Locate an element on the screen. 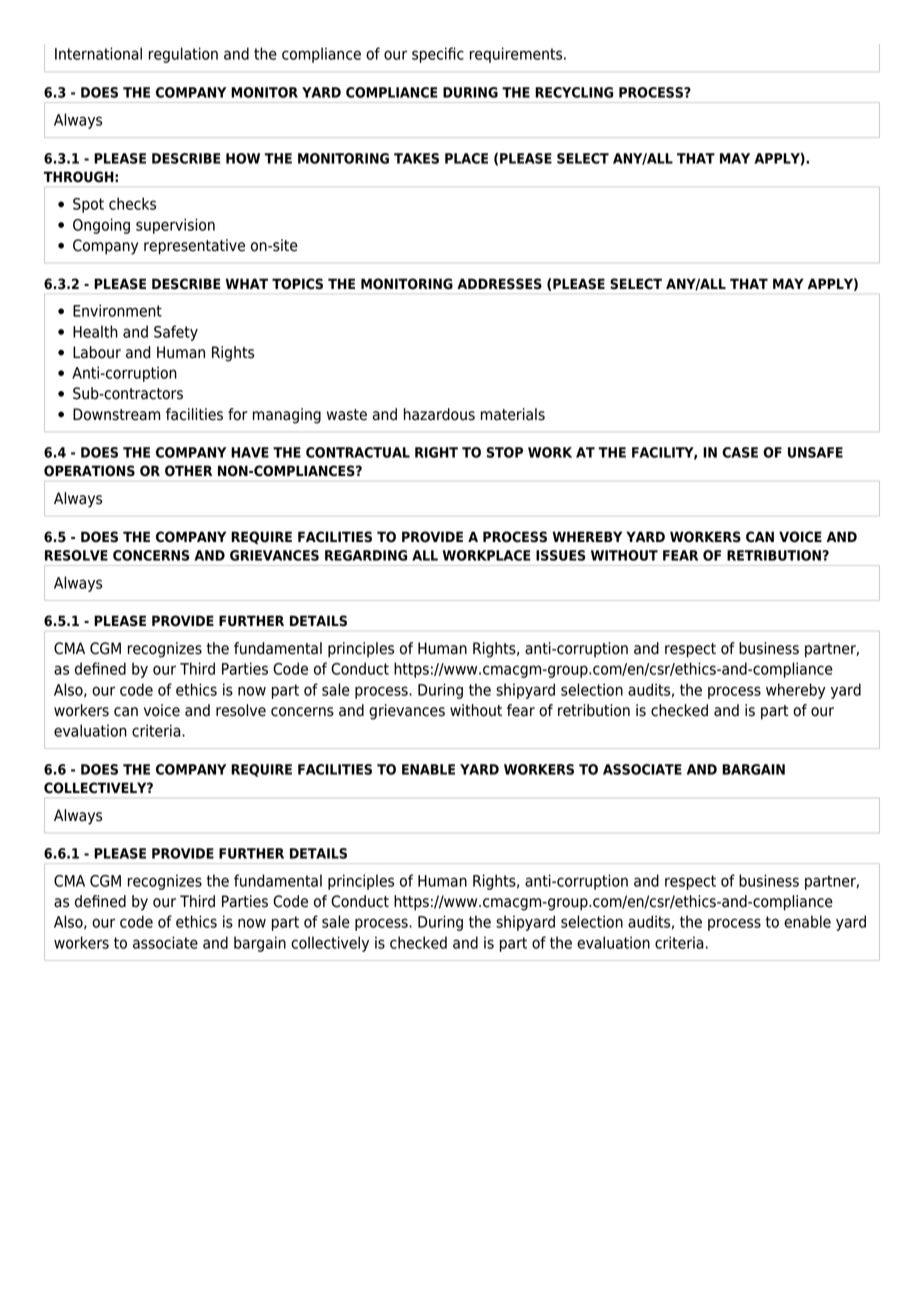 The height and width of the screenshot is (1308, 924). Downstream is located at coordinates (116, 414).
